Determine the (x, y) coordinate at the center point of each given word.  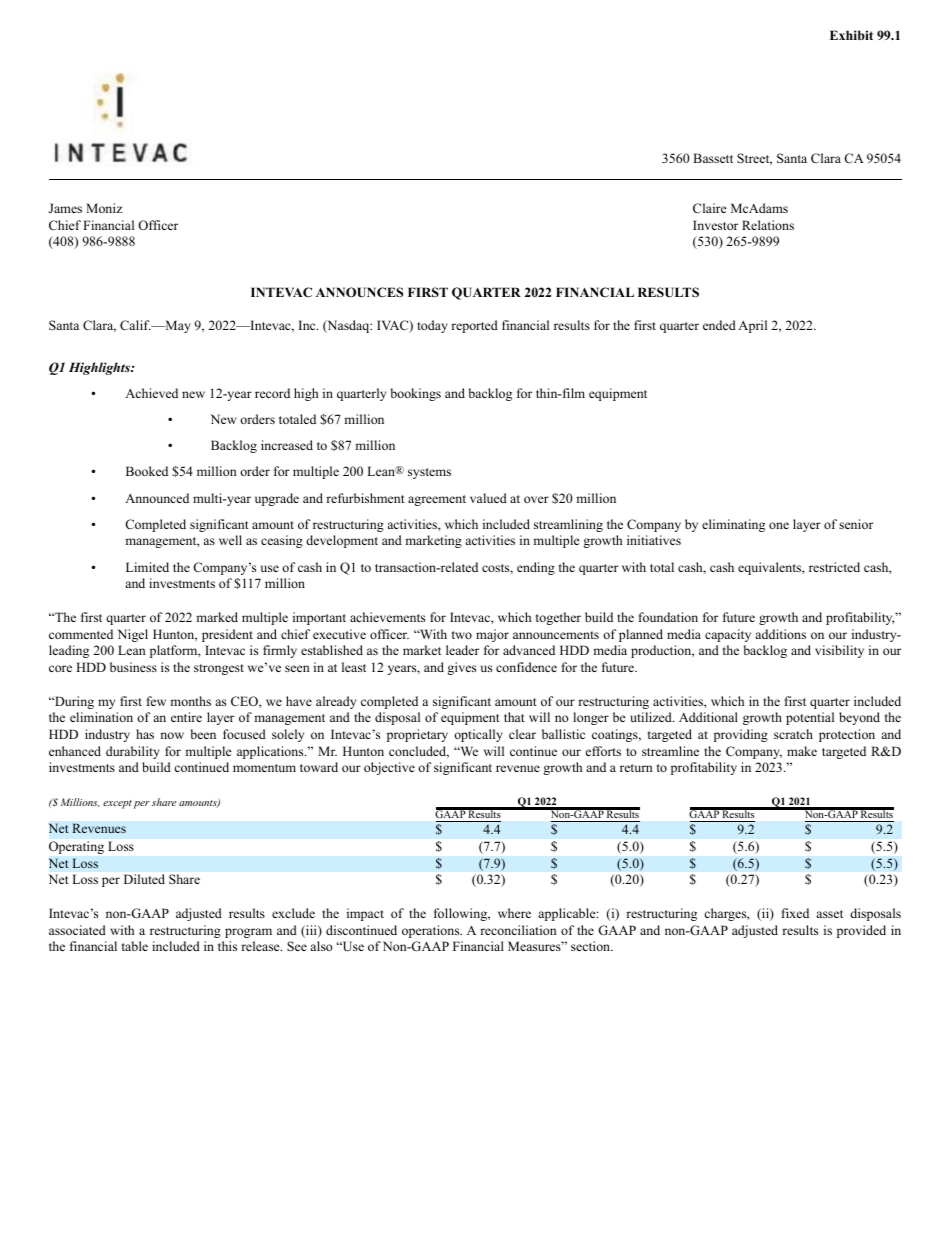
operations (432, 931)
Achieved (151, 393)
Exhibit (851, 35)
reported (474, 326)
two (462, 635)
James (65, 208)
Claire (709, 208)
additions (780, 634)
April (752, 326)
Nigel (133, 635)
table (135, 946)
